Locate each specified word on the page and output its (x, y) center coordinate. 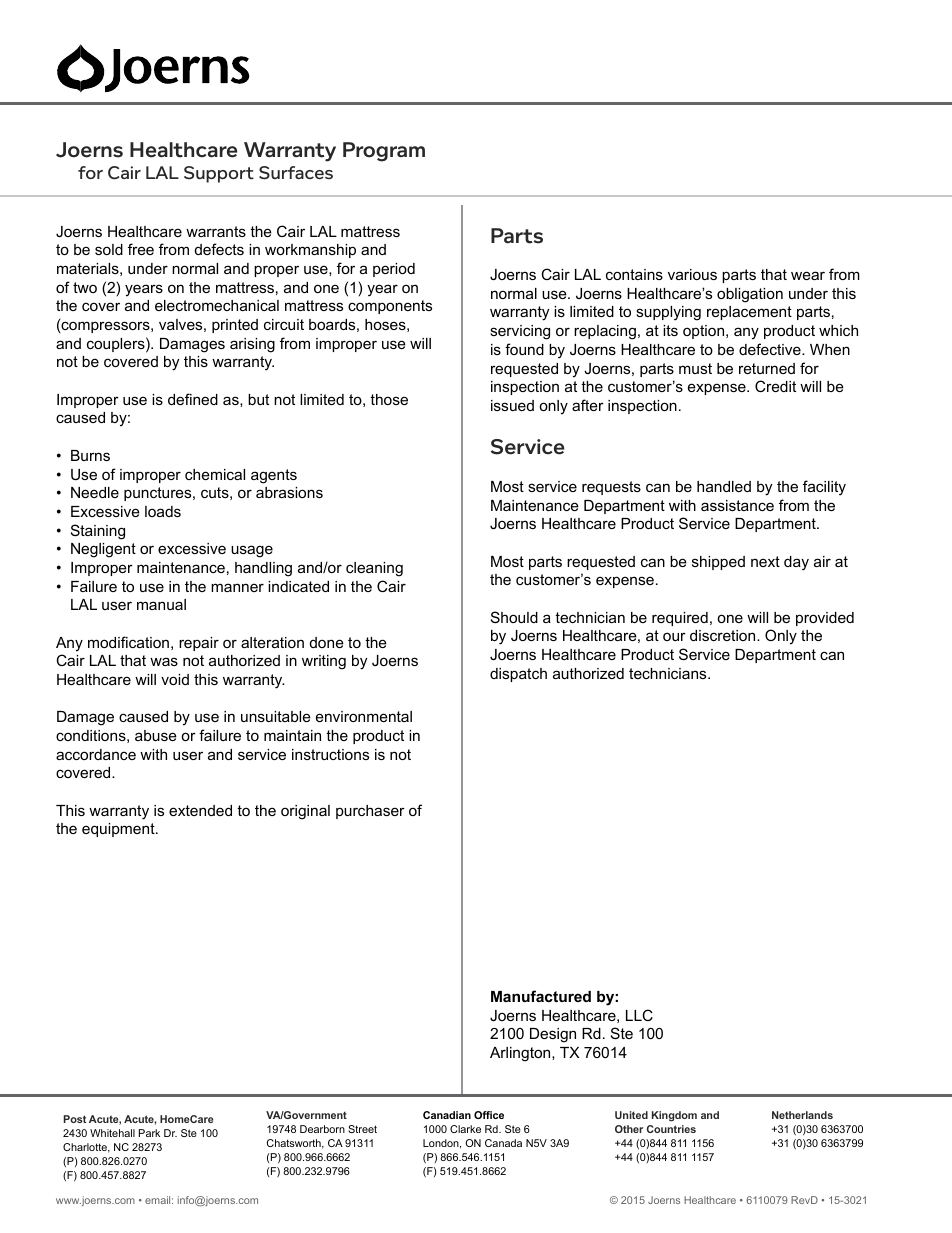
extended (200, 810)
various (692, 274)
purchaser (370, 812)
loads (163, 511)
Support (219, 174)
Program (384, 152)
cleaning (374, 569)
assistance (737, 505)
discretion (724, 635)
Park (149, 1133)
